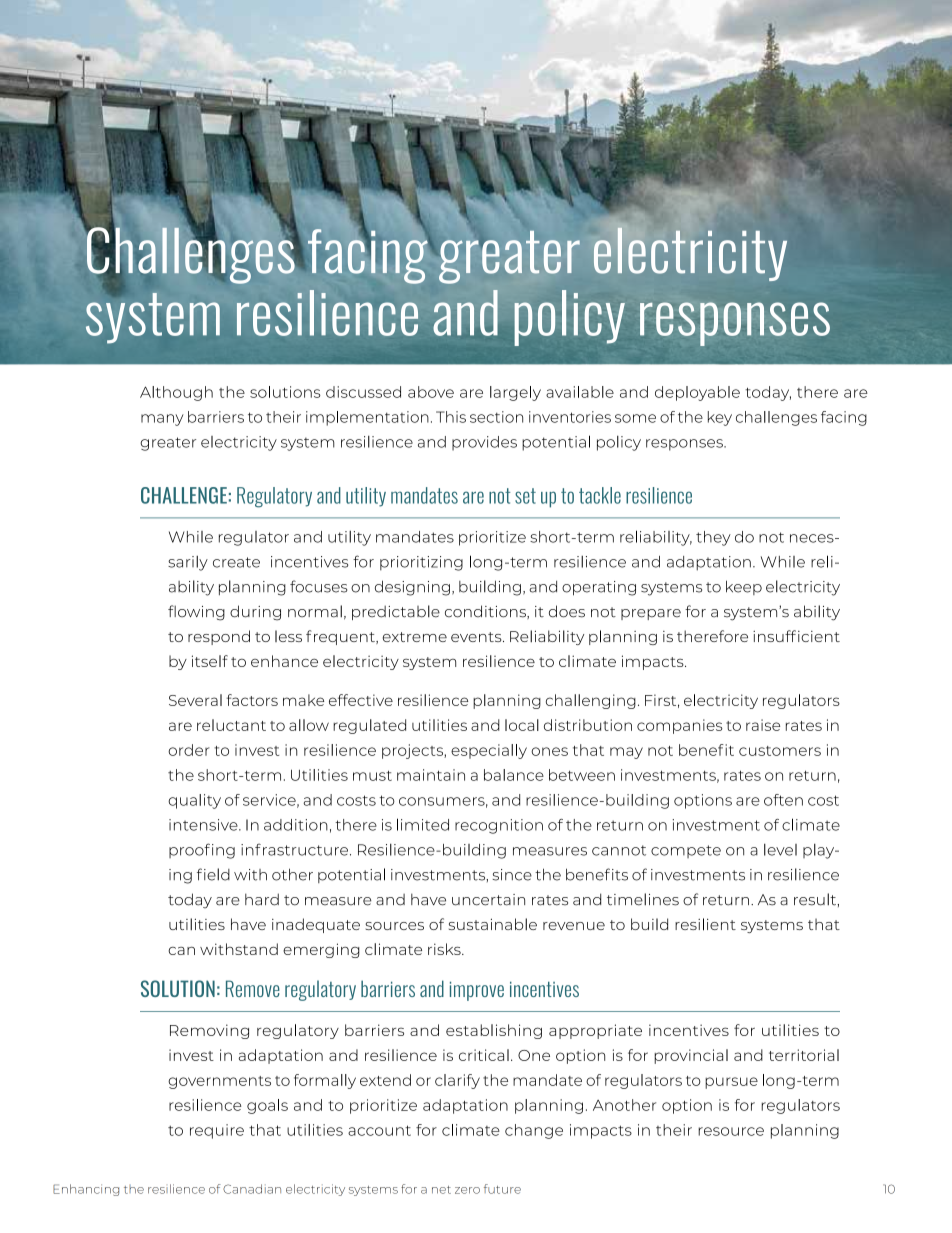 Image resolution: width=952 pixels, height=1233 pixels. What do you see at coordinates (691, 1056) in the image?
I see `provincial` at bounding box center [691, 1056].
